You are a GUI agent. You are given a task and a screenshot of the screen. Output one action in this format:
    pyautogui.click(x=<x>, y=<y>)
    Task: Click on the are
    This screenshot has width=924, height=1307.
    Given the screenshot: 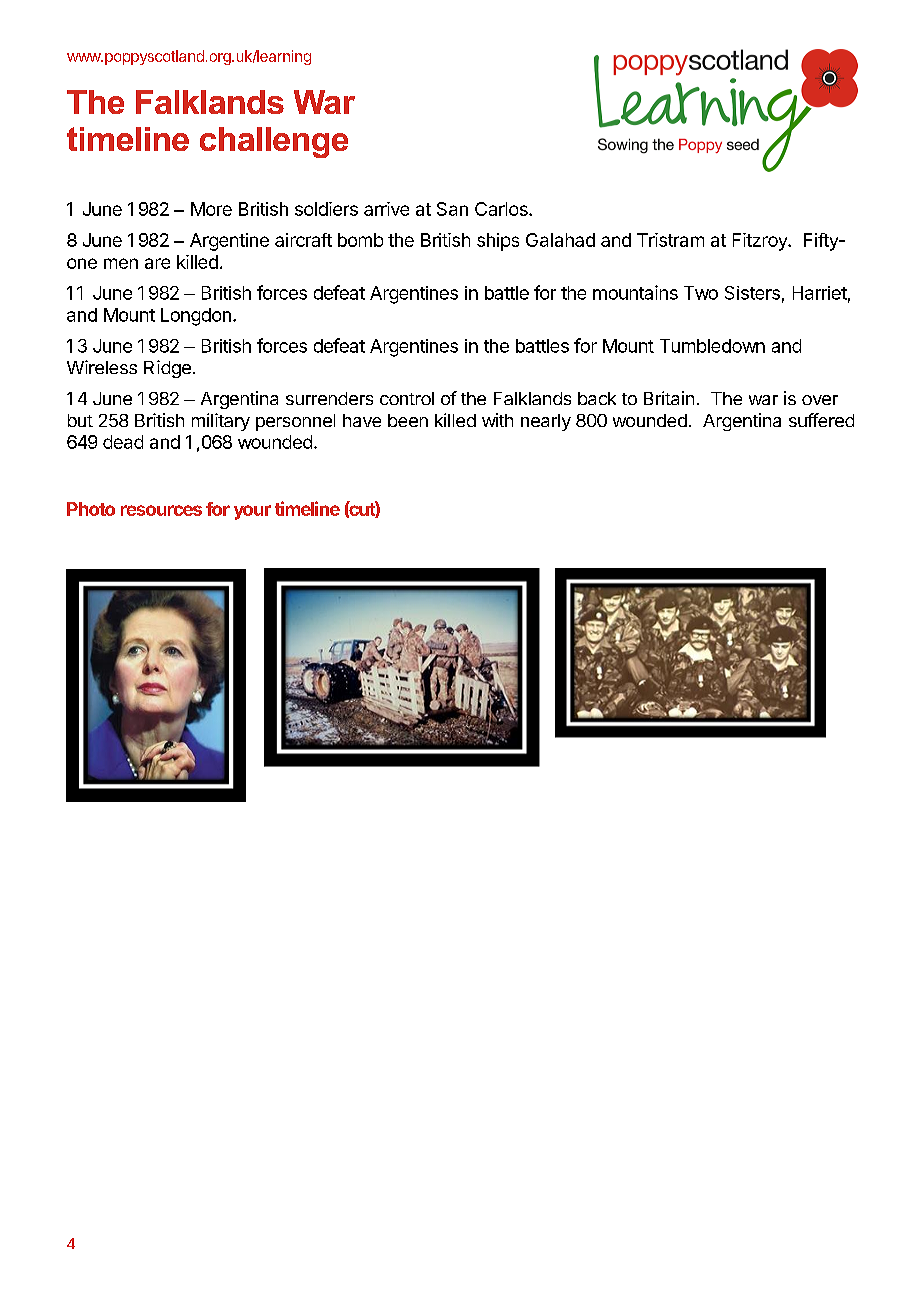 What is the action you would take?
    pyautogui.click(x=157, y=263)
